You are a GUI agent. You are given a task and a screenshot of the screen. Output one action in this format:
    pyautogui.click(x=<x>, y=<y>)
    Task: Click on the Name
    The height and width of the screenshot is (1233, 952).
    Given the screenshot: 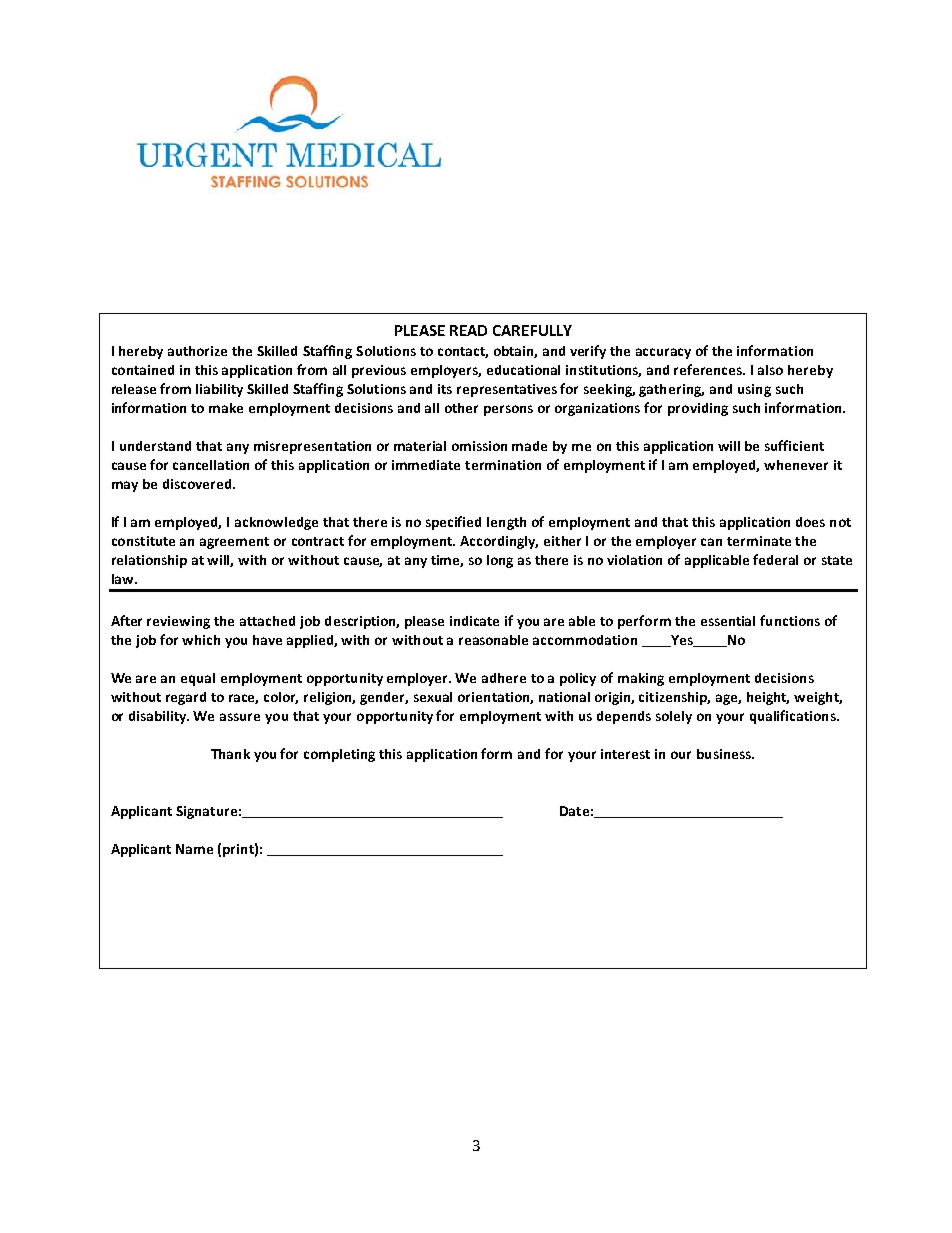 What is the action you would take?
    pyautogui.click(x=194, y=849)
